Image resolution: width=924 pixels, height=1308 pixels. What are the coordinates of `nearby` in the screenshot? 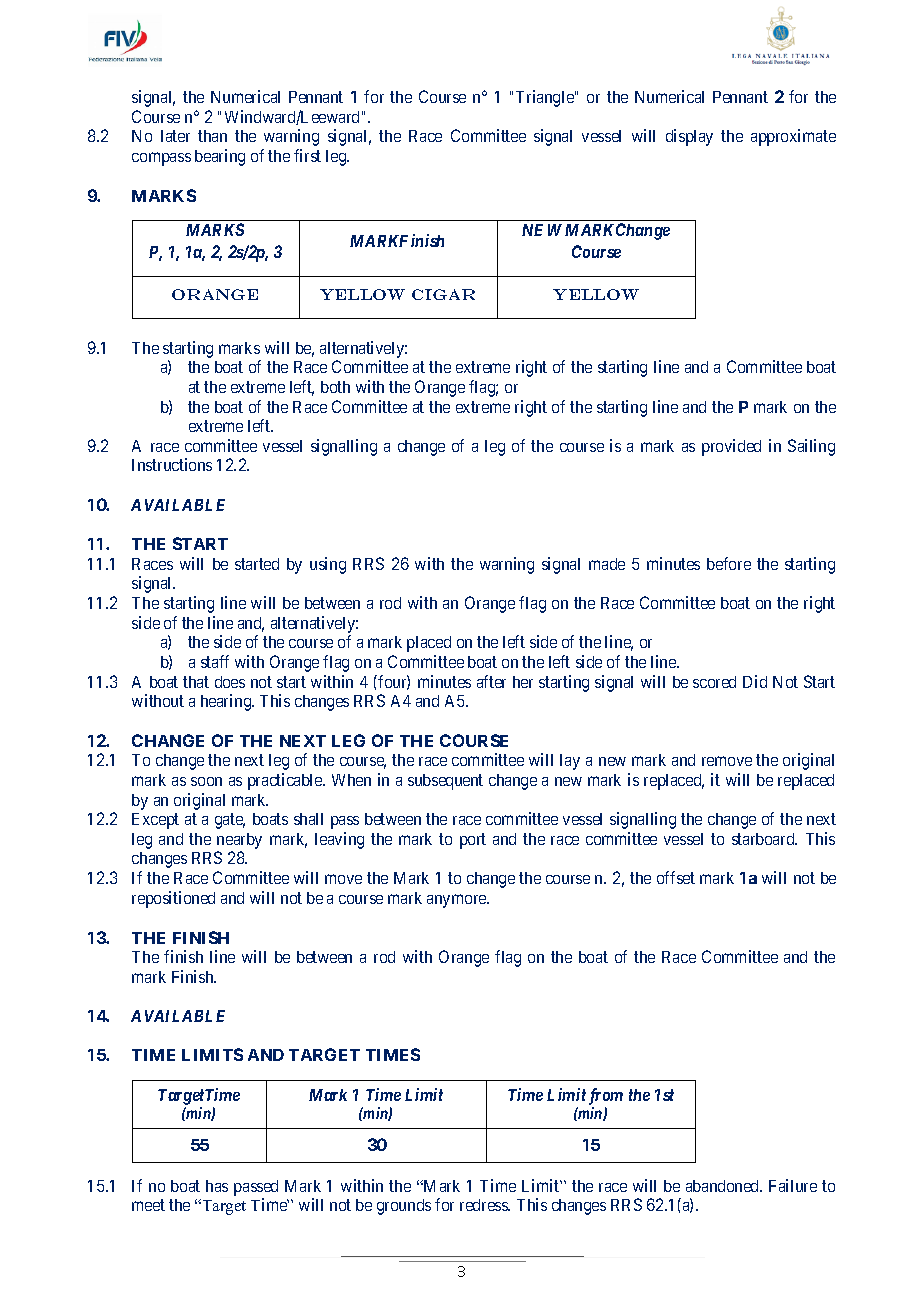 It's located at (239, 842).
